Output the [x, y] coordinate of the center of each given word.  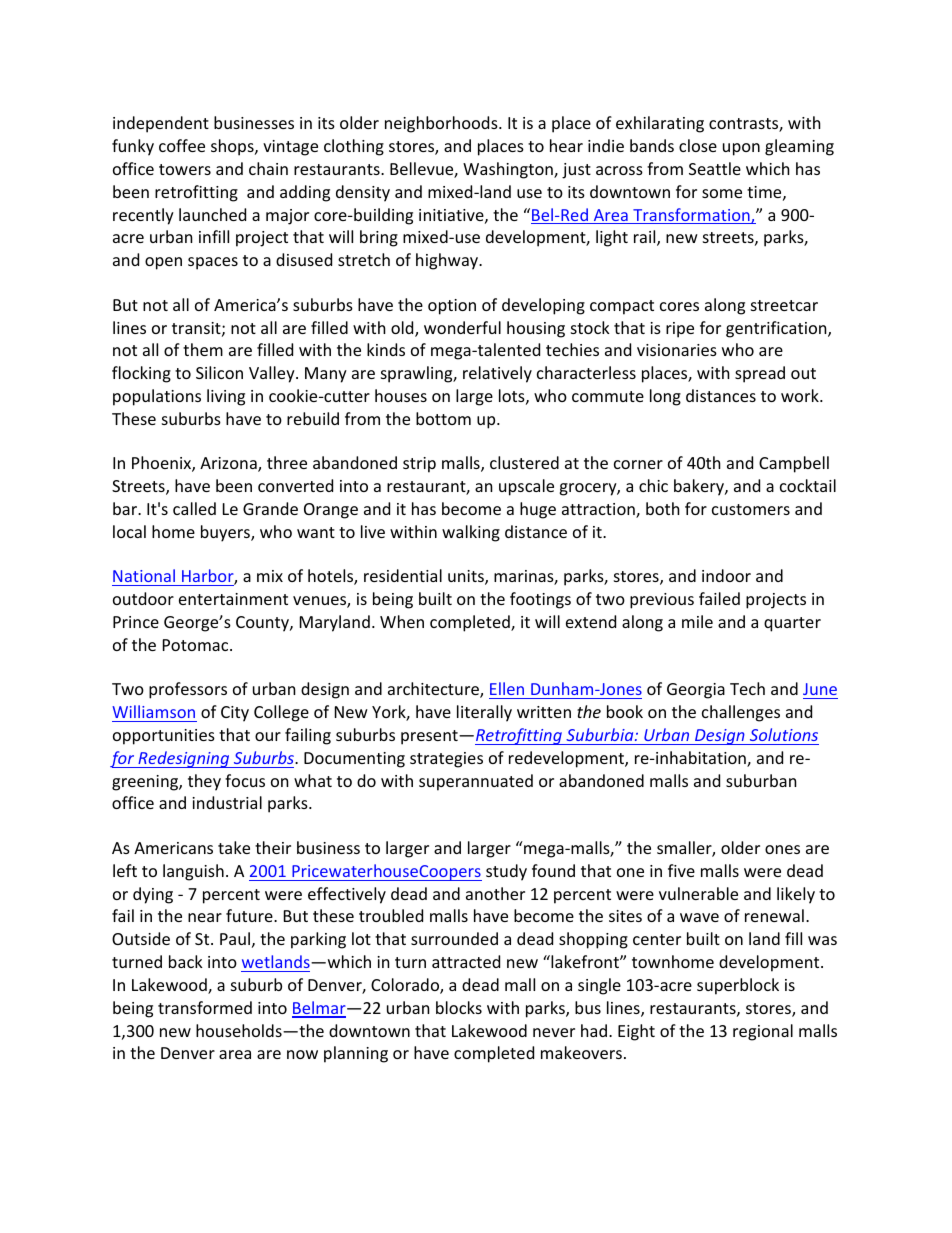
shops [233, 147]
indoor [726, 575]
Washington [509, 170]
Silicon [219, 372]
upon [741, 149]
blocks [459, 1007]
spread [760, 374]
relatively [497, 374]
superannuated [476, 782]
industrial [227, 802]
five [681, 870]
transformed [205, 1007]
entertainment [233, 599]
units [467, 577]
